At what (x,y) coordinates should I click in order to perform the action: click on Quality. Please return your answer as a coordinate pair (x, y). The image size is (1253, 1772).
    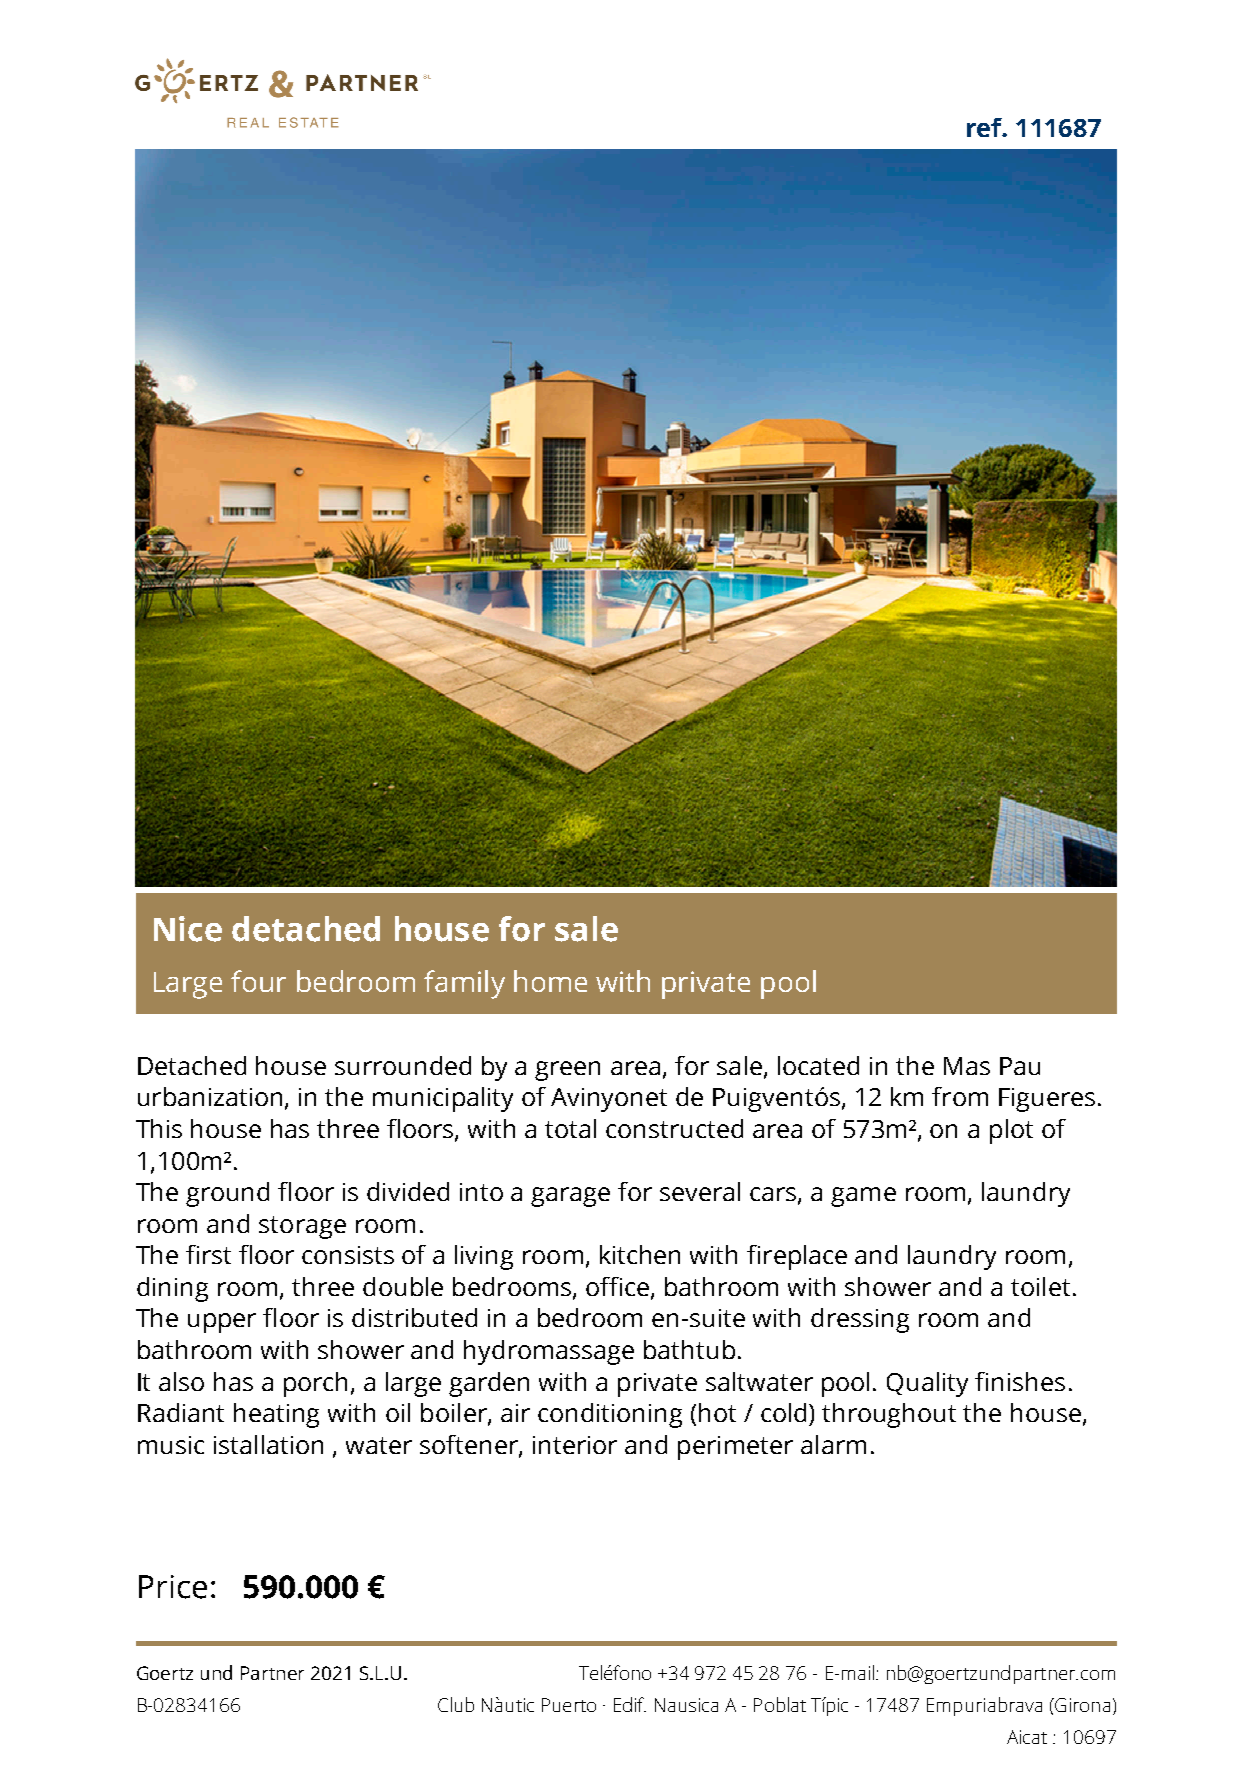
    Looking at the image, I should click on (927, 1384).
